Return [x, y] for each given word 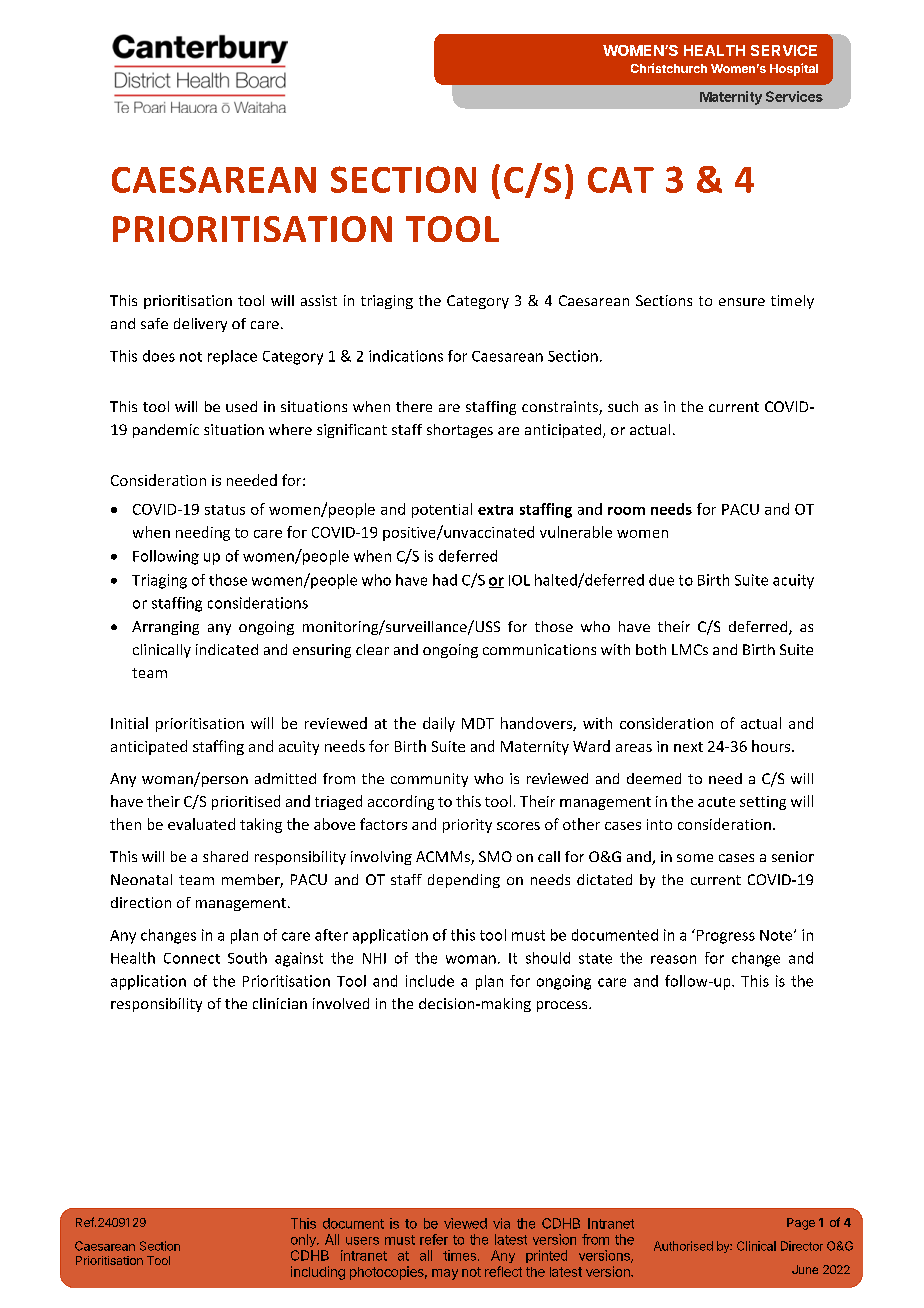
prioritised [246, 802]
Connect [192, 958]
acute [716, 802]
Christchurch [669, 68]
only [304, 1240]
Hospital [794, 69]
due [661, 580]
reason [673, 959]
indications [406, 356]
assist [319, 300]
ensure [742, 302]
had [445, 580]
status [225, 510]
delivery [200, 325]
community [429, 780]
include [430, 981]
